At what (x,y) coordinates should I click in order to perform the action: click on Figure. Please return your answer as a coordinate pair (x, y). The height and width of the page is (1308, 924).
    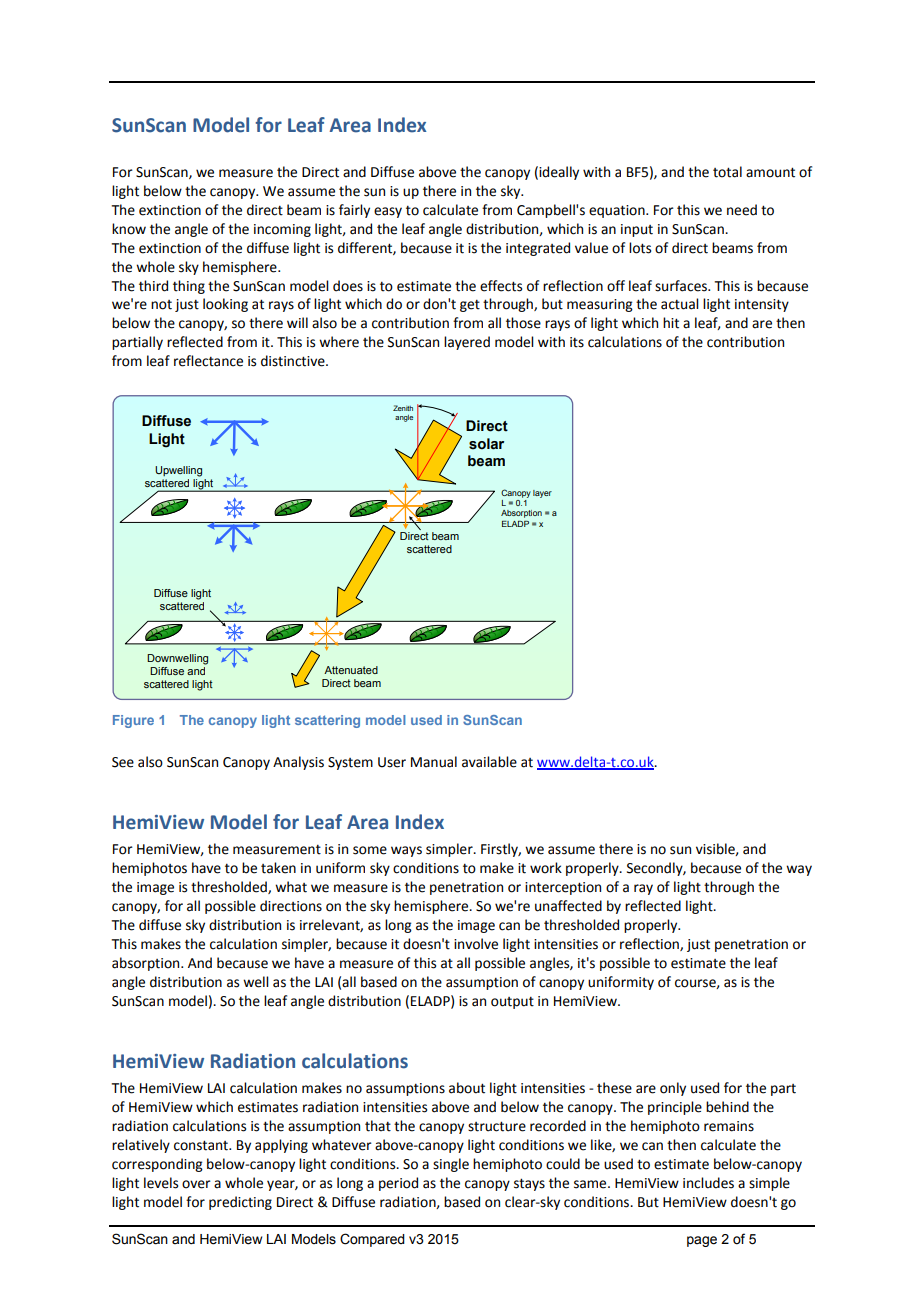
    Looking at the image, I should click on (133, 721).
